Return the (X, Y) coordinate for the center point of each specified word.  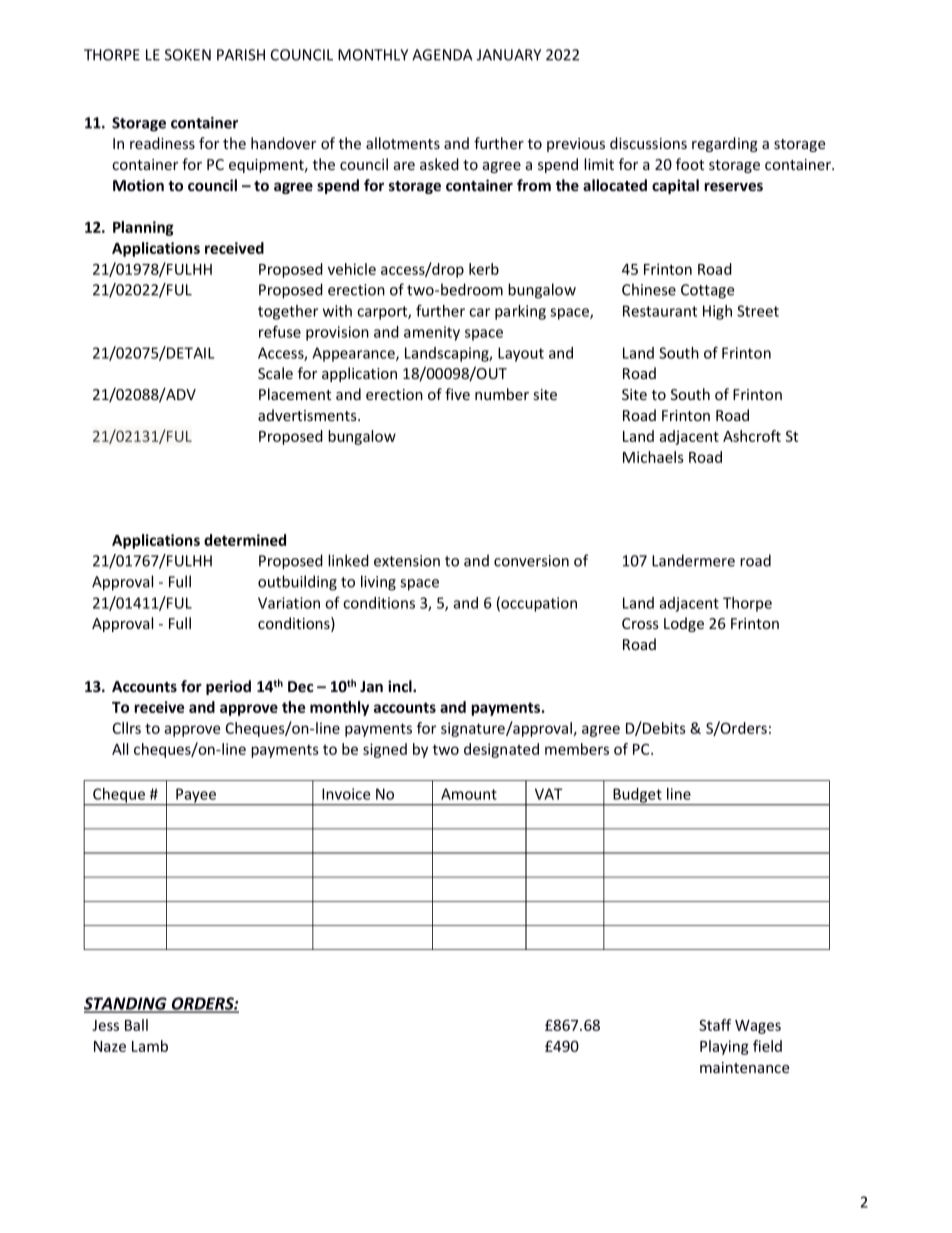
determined (245, 540)
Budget (637, 796)
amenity (432, 333)
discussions (648, 143)
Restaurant (660, 311)
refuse (280, 332)
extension (407, 561)
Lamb (150, 1046)
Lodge (684, 624)
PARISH (241, 55)
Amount (469, 794)
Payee (196, 796)
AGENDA (442, 55)
